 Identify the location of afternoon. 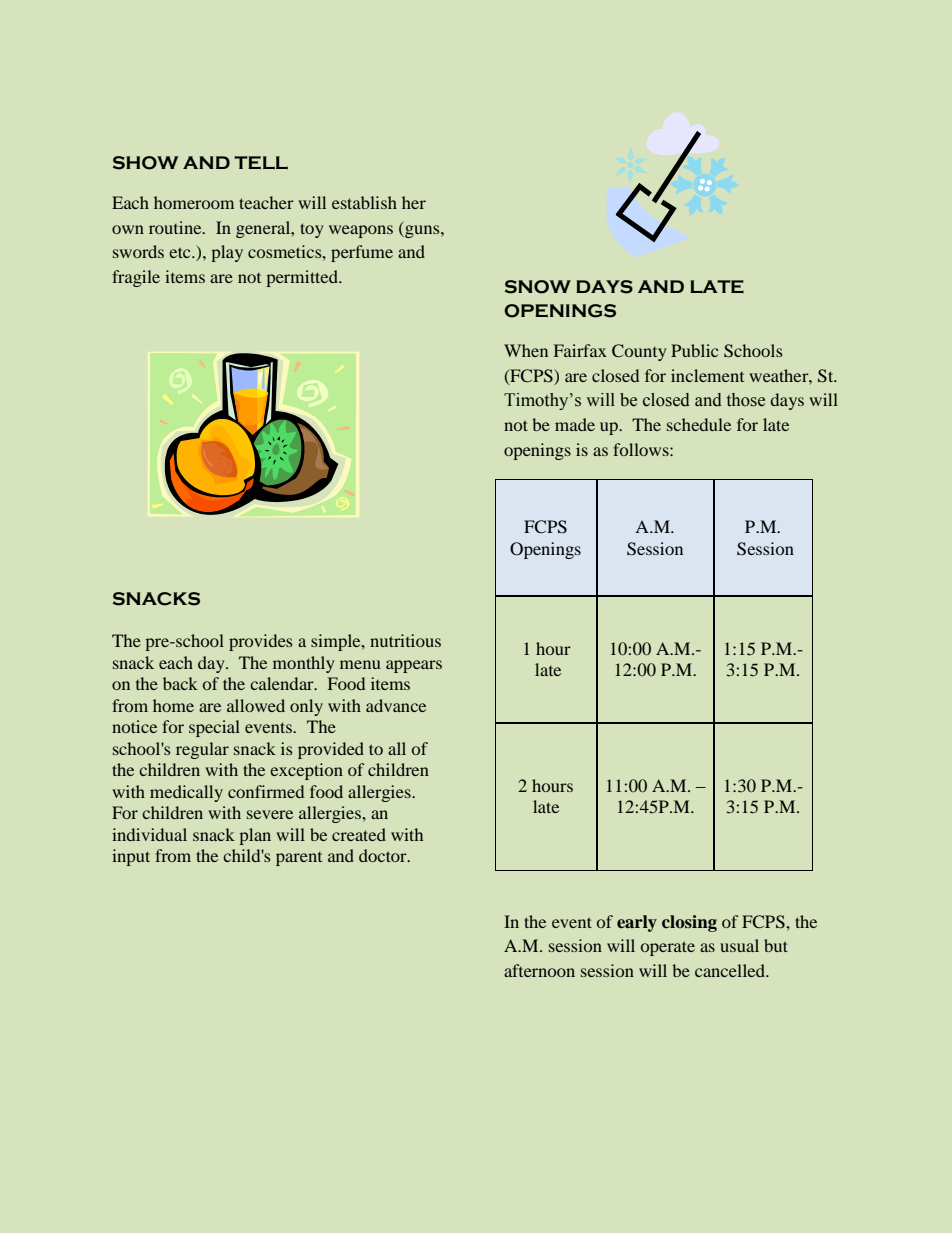
(539, 970).
